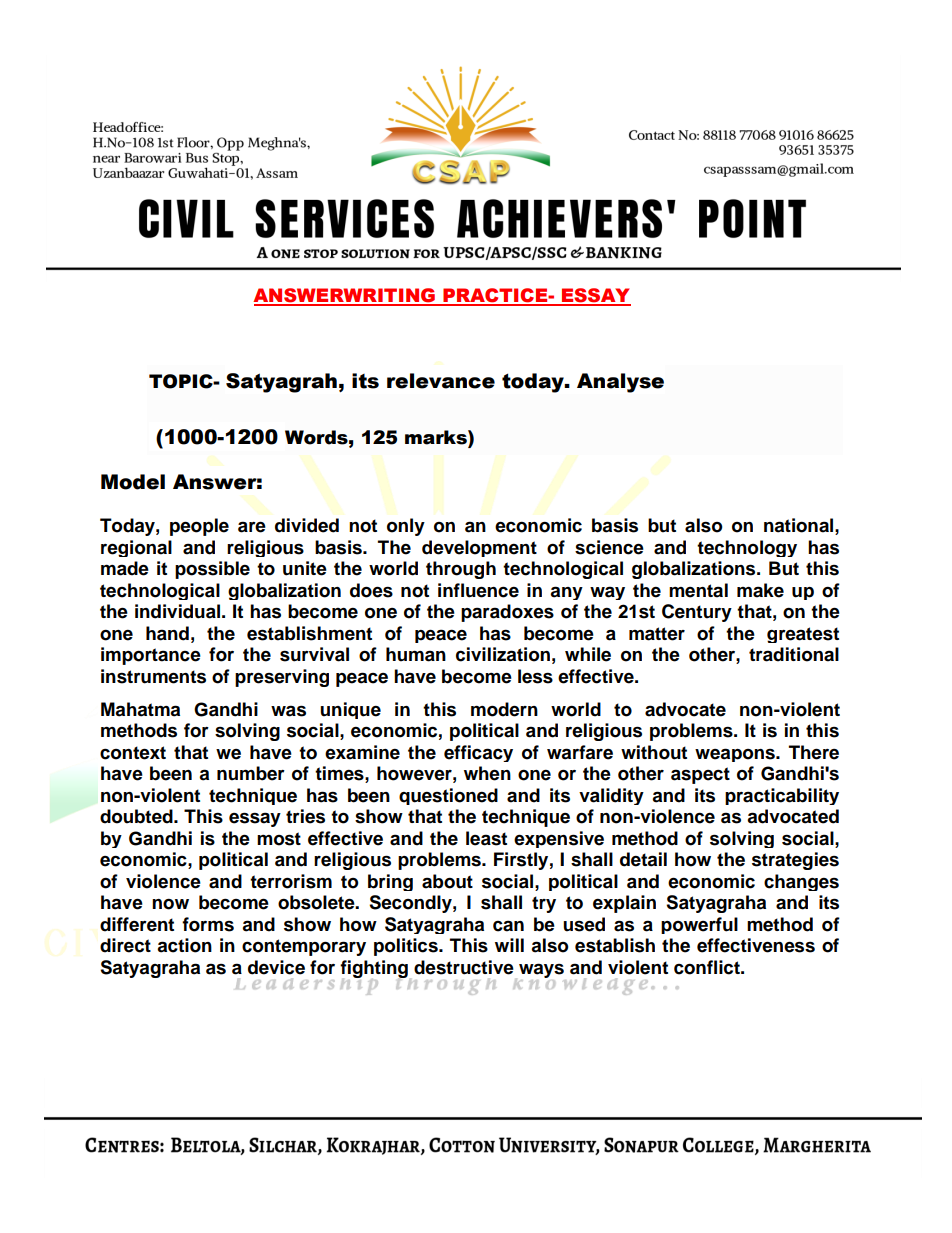 The image size is (952, 1233). Describe the element at coordinates (795, 861) in the page. I see `strategies` at that location.
